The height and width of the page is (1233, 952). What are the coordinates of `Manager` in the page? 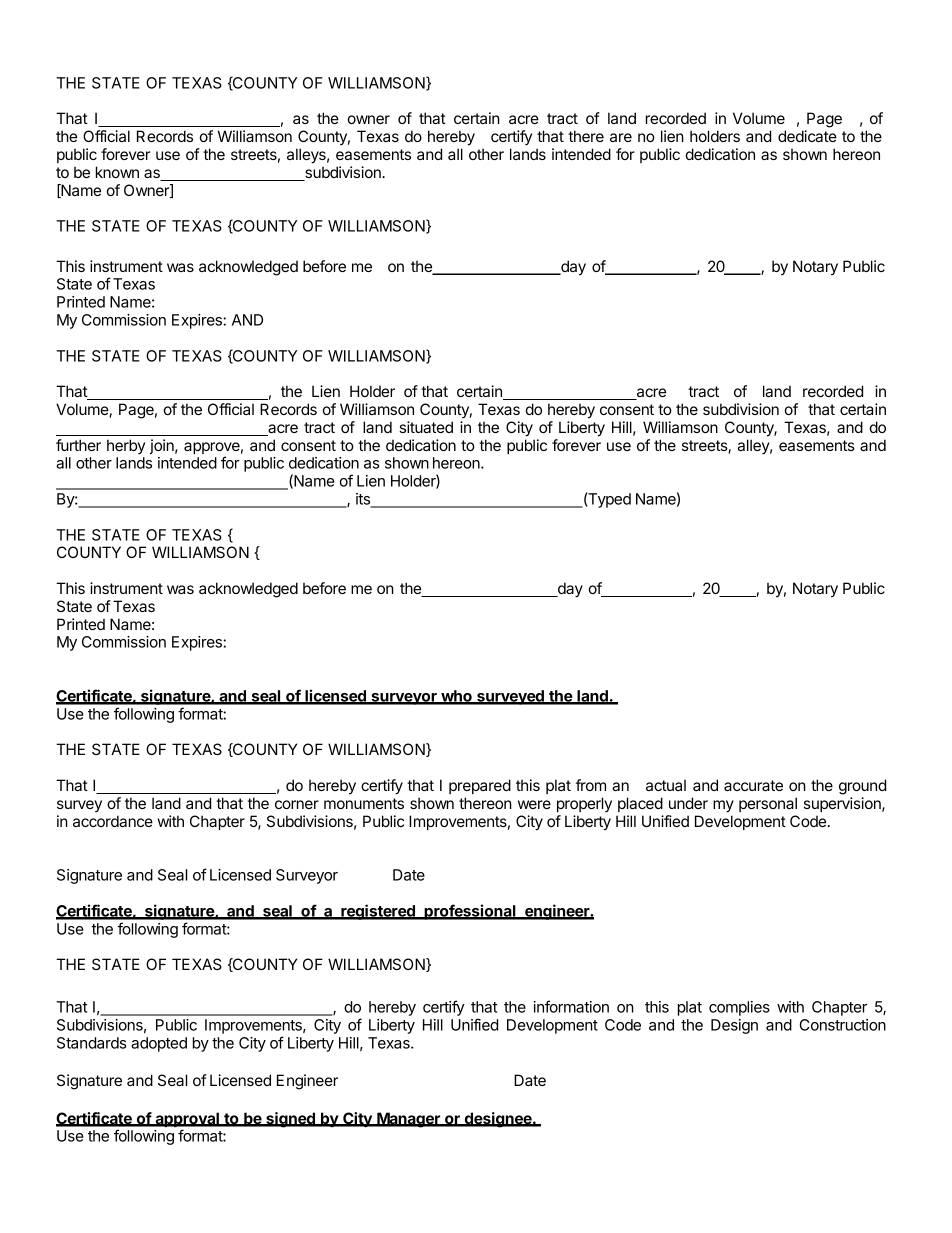 It's located at (408, 1120).
